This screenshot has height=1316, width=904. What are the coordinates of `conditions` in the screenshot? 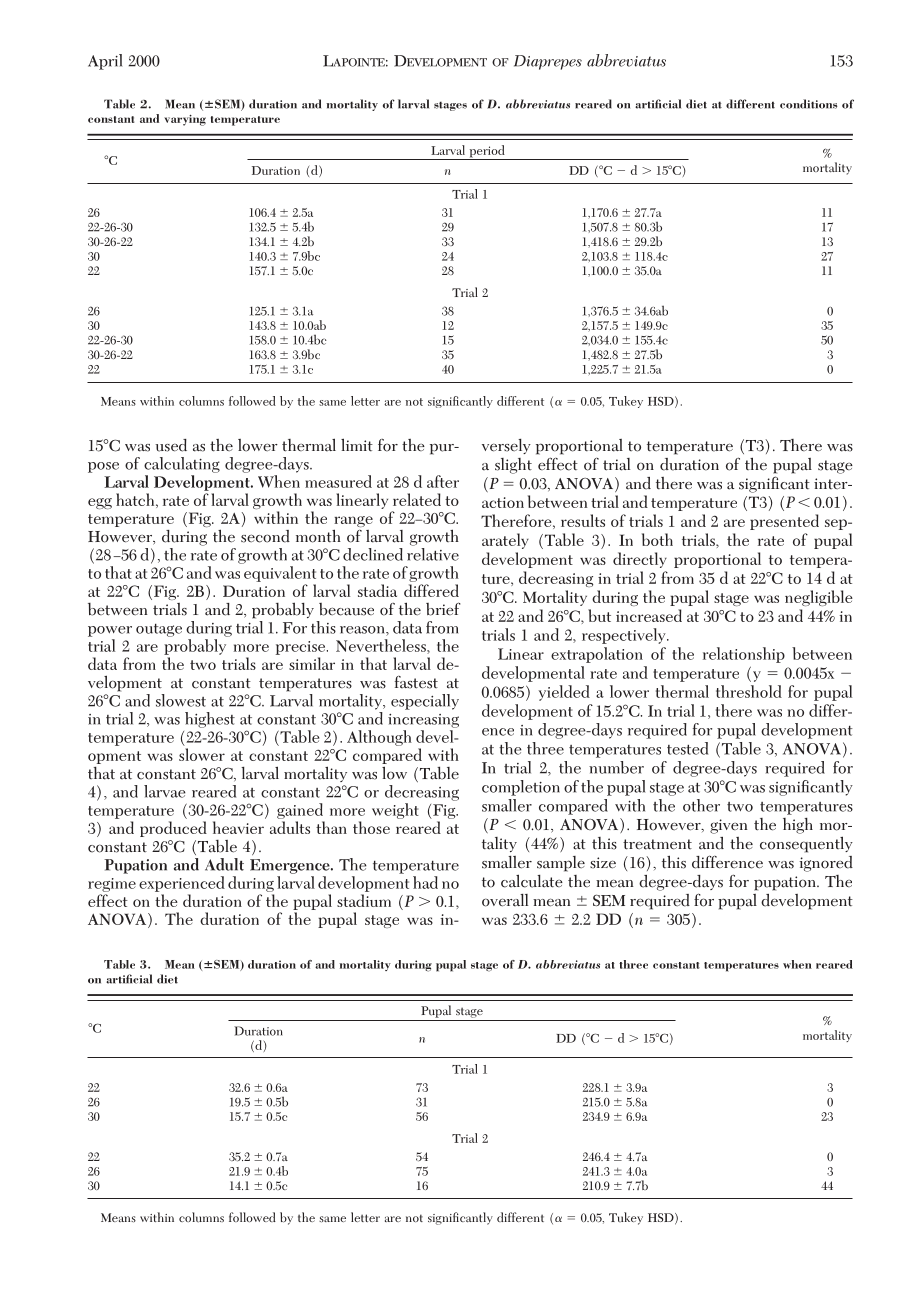 It's located at (809, 104).
